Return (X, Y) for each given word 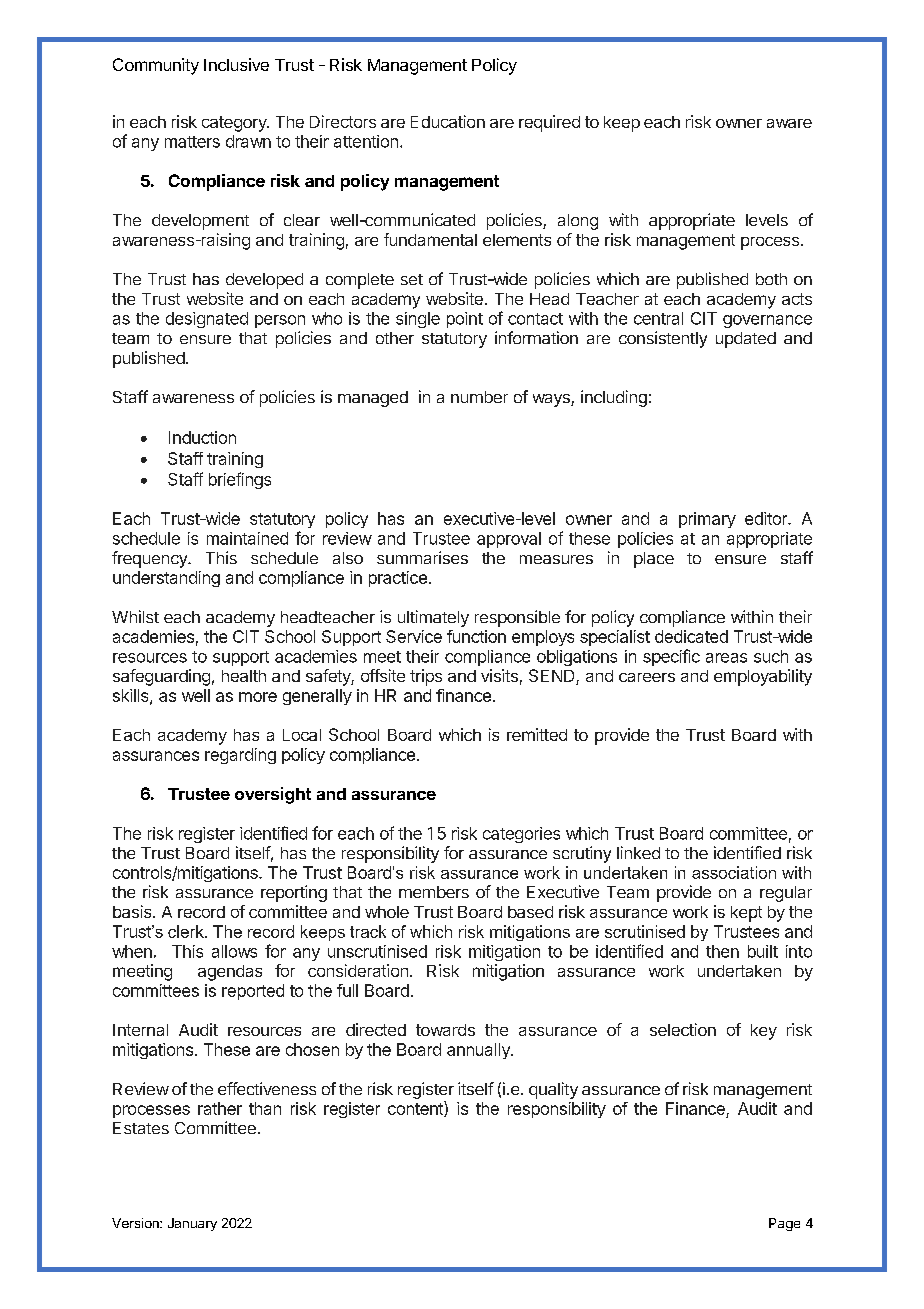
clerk (187, 931)
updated (746, 340)
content (416, 1109)
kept (746, 914)
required (549, 123)
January (192, 1224)
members (434, 892)
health (244, 676)
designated (207, 320)
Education (448, 121)
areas (726, 658)
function (476, 636)
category (235, 124)
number (479, 397)
